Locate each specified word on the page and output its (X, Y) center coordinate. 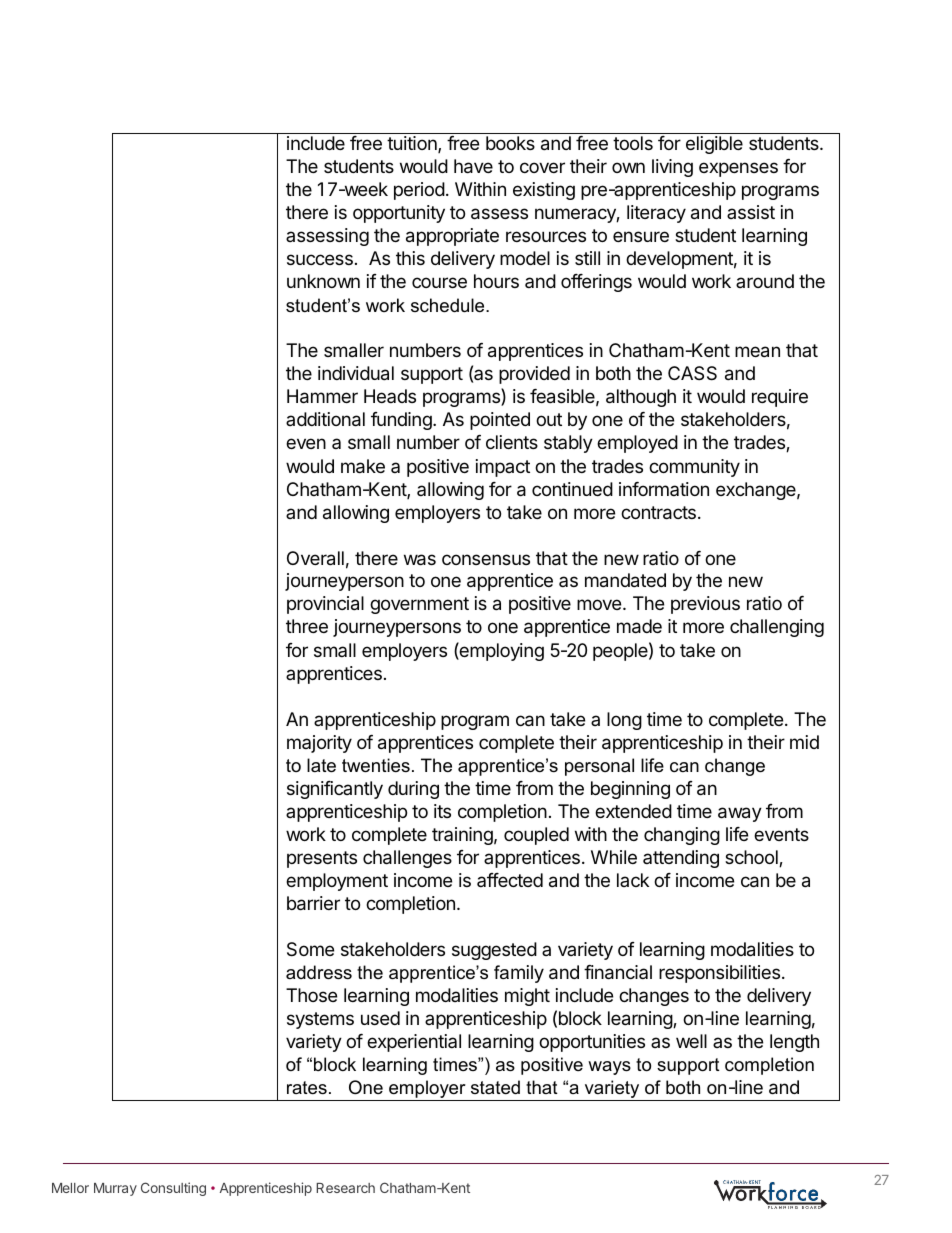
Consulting (173, 1189)
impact (503, 468)
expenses (738, 169)
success (320, 259)
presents (322, 859)
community (694, 468)
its (442, 811)
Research (345, 1188)
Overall (315, 558)
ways (609, 1068)
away (740, 814)
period (419, 191)
